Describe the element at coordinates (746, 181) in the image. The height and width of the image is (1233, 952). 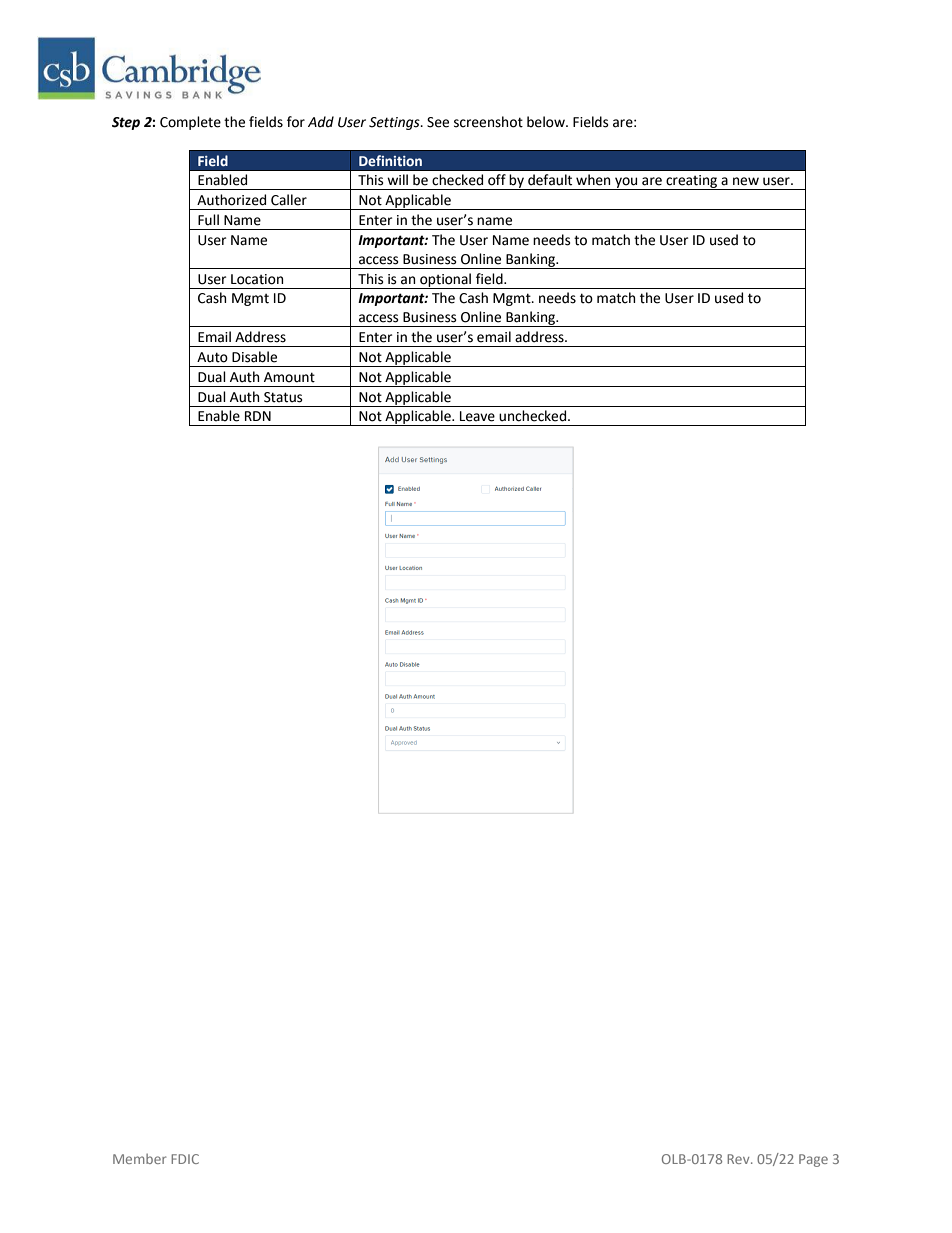
I see `new` at that location.
